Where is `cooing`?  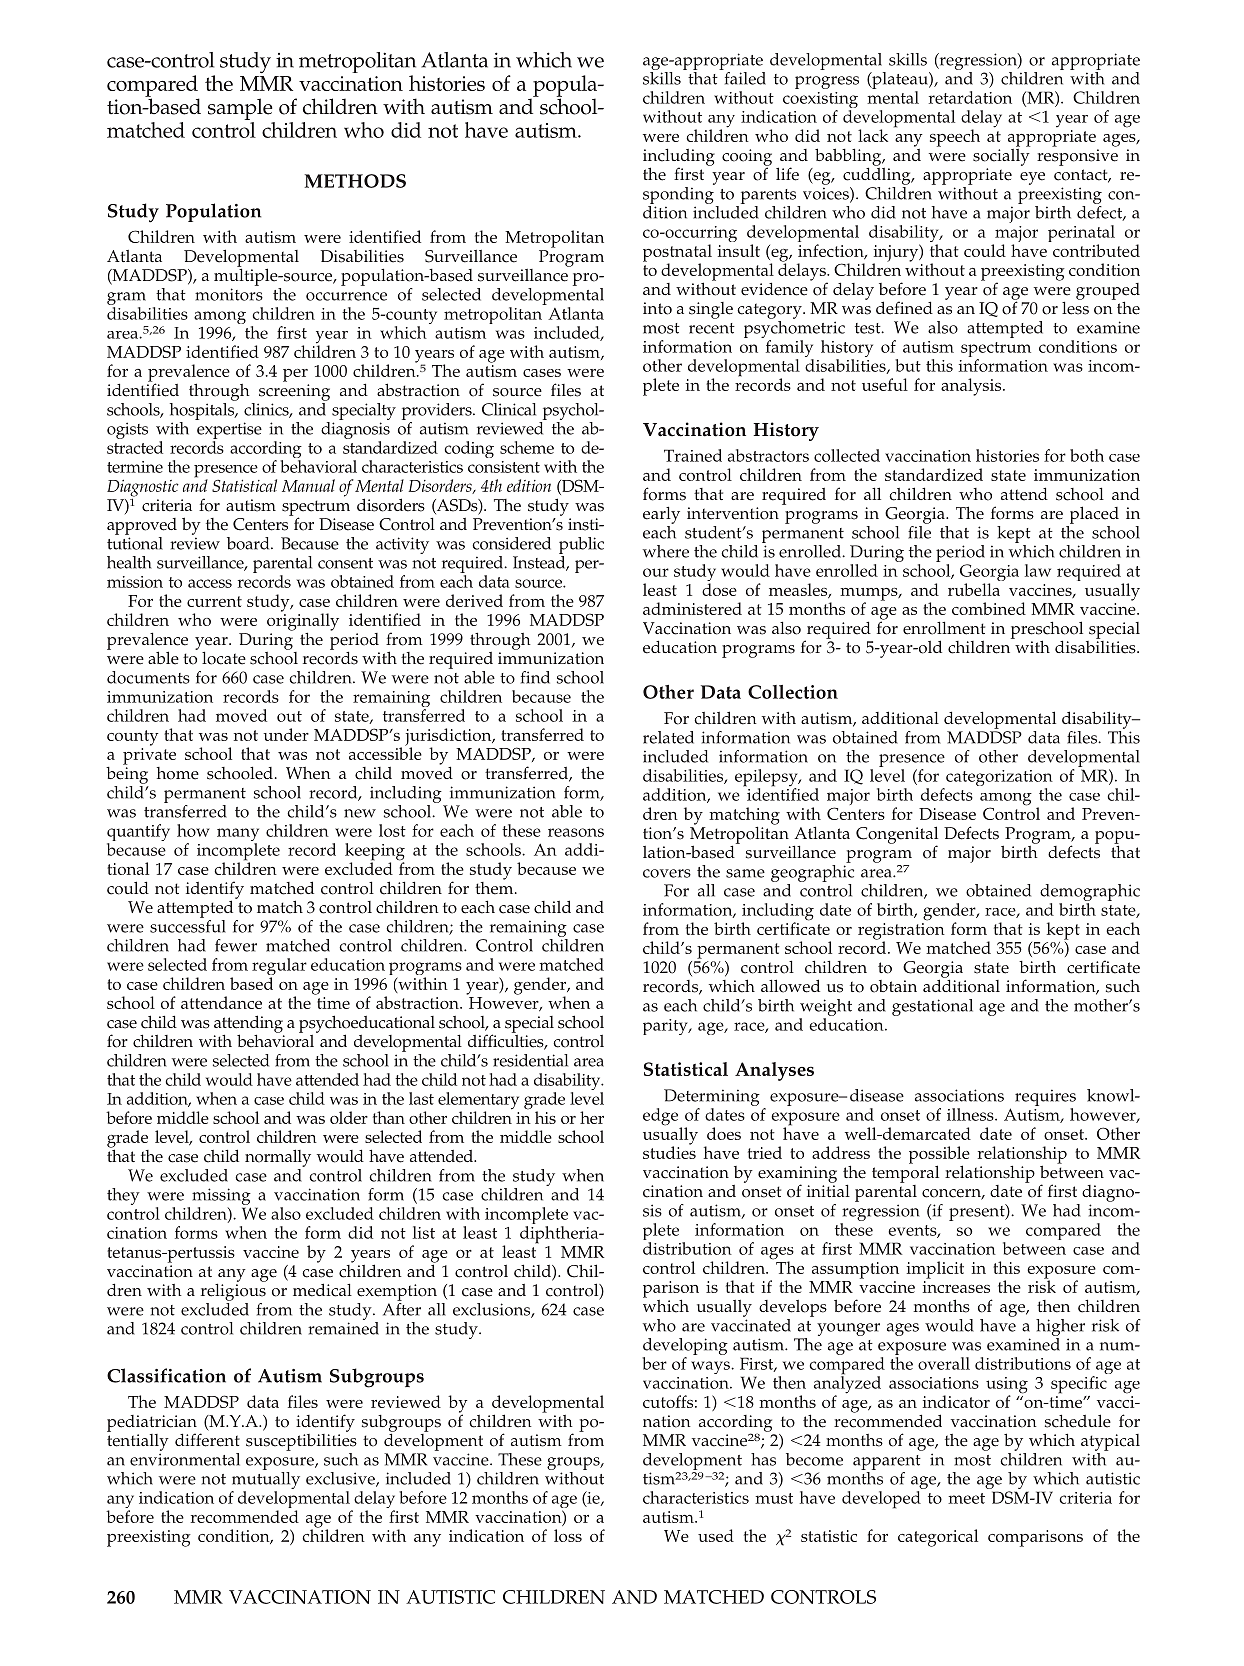
cooing is located at coordinates (747, 158).
